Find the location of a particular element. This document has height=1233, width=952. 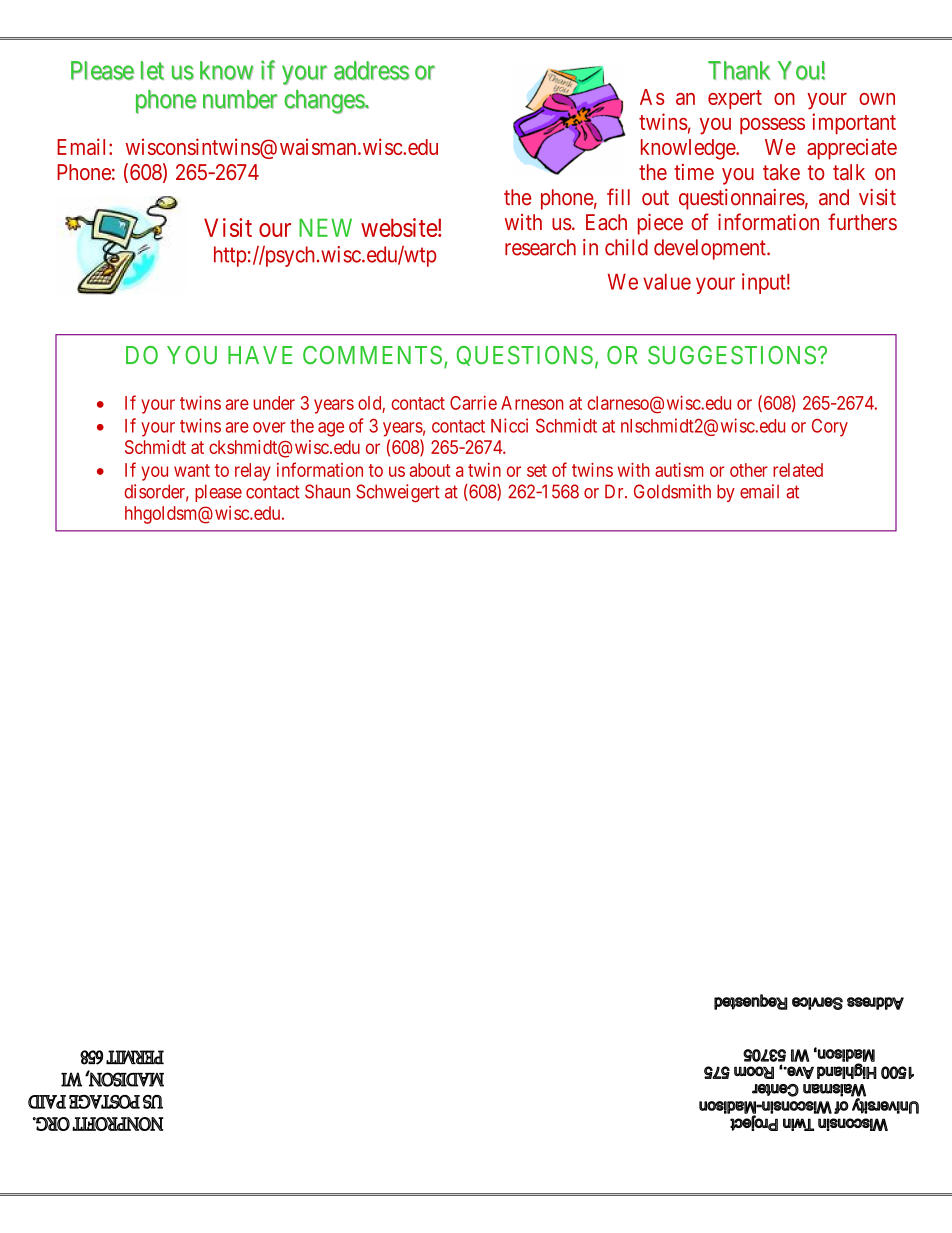

research is located at coordinates (540, 247).
